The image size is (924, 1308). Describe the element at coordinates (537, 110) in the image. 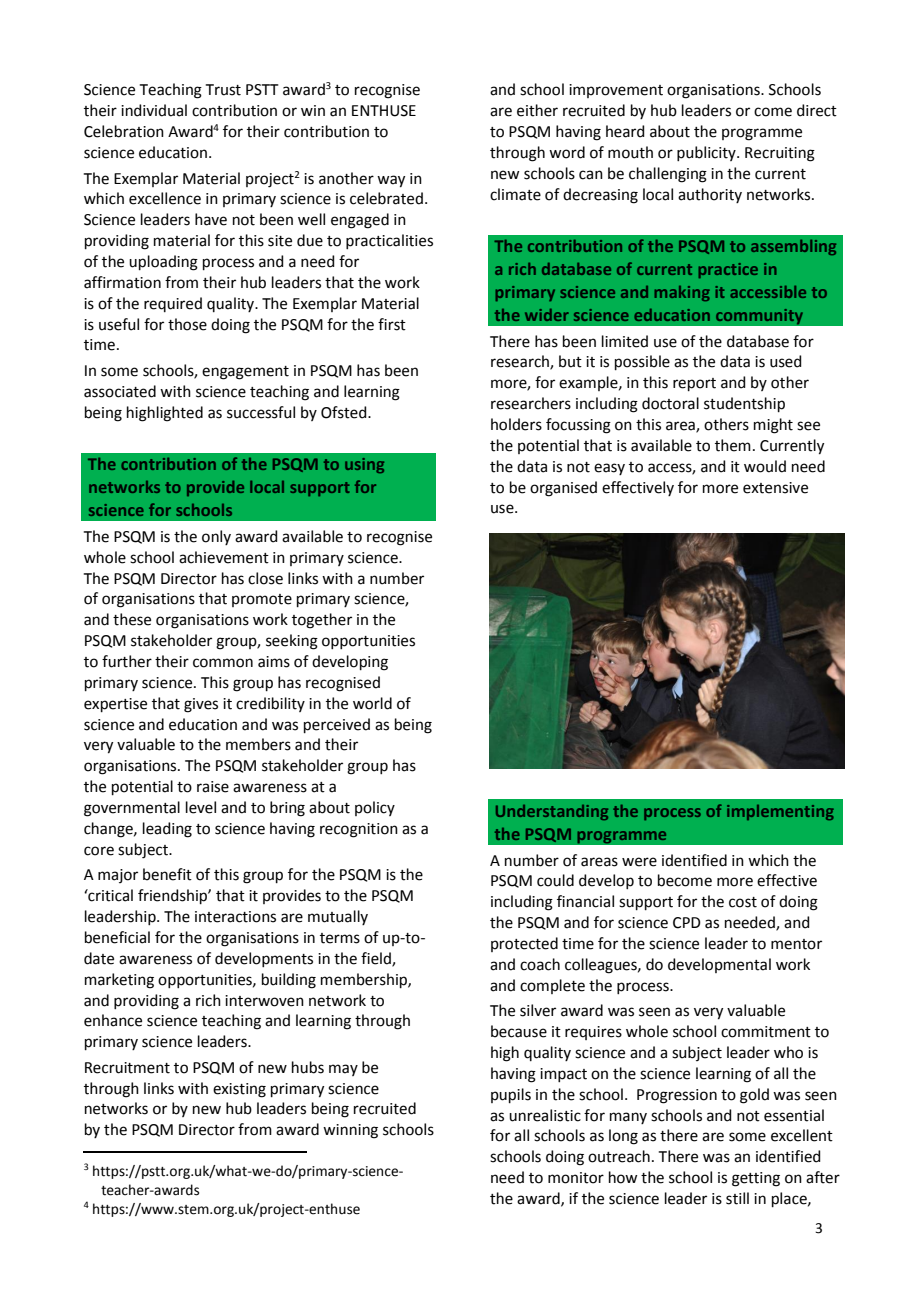

I see `either` at that location.
